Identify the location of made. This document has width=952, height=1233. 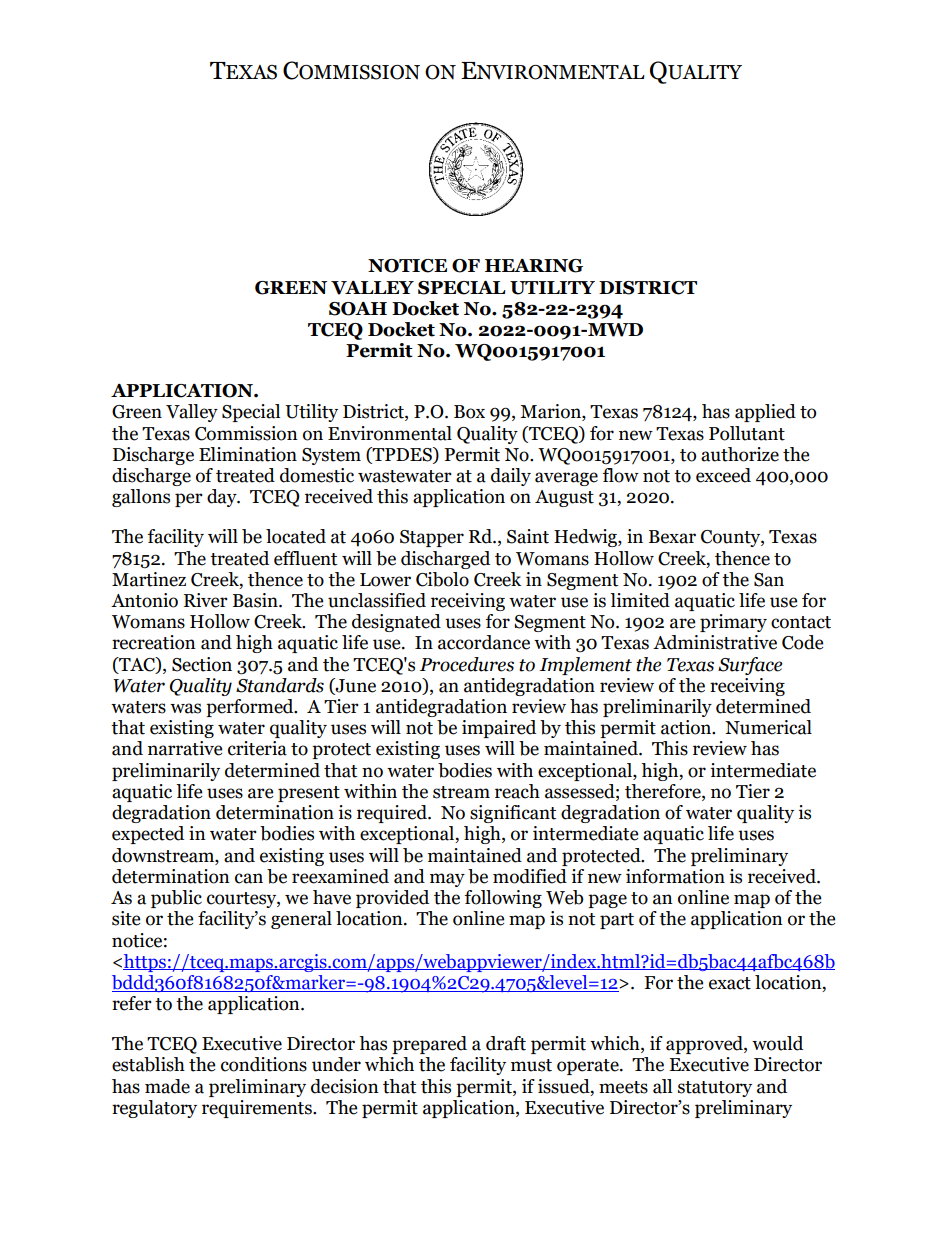
(167, 1086).
